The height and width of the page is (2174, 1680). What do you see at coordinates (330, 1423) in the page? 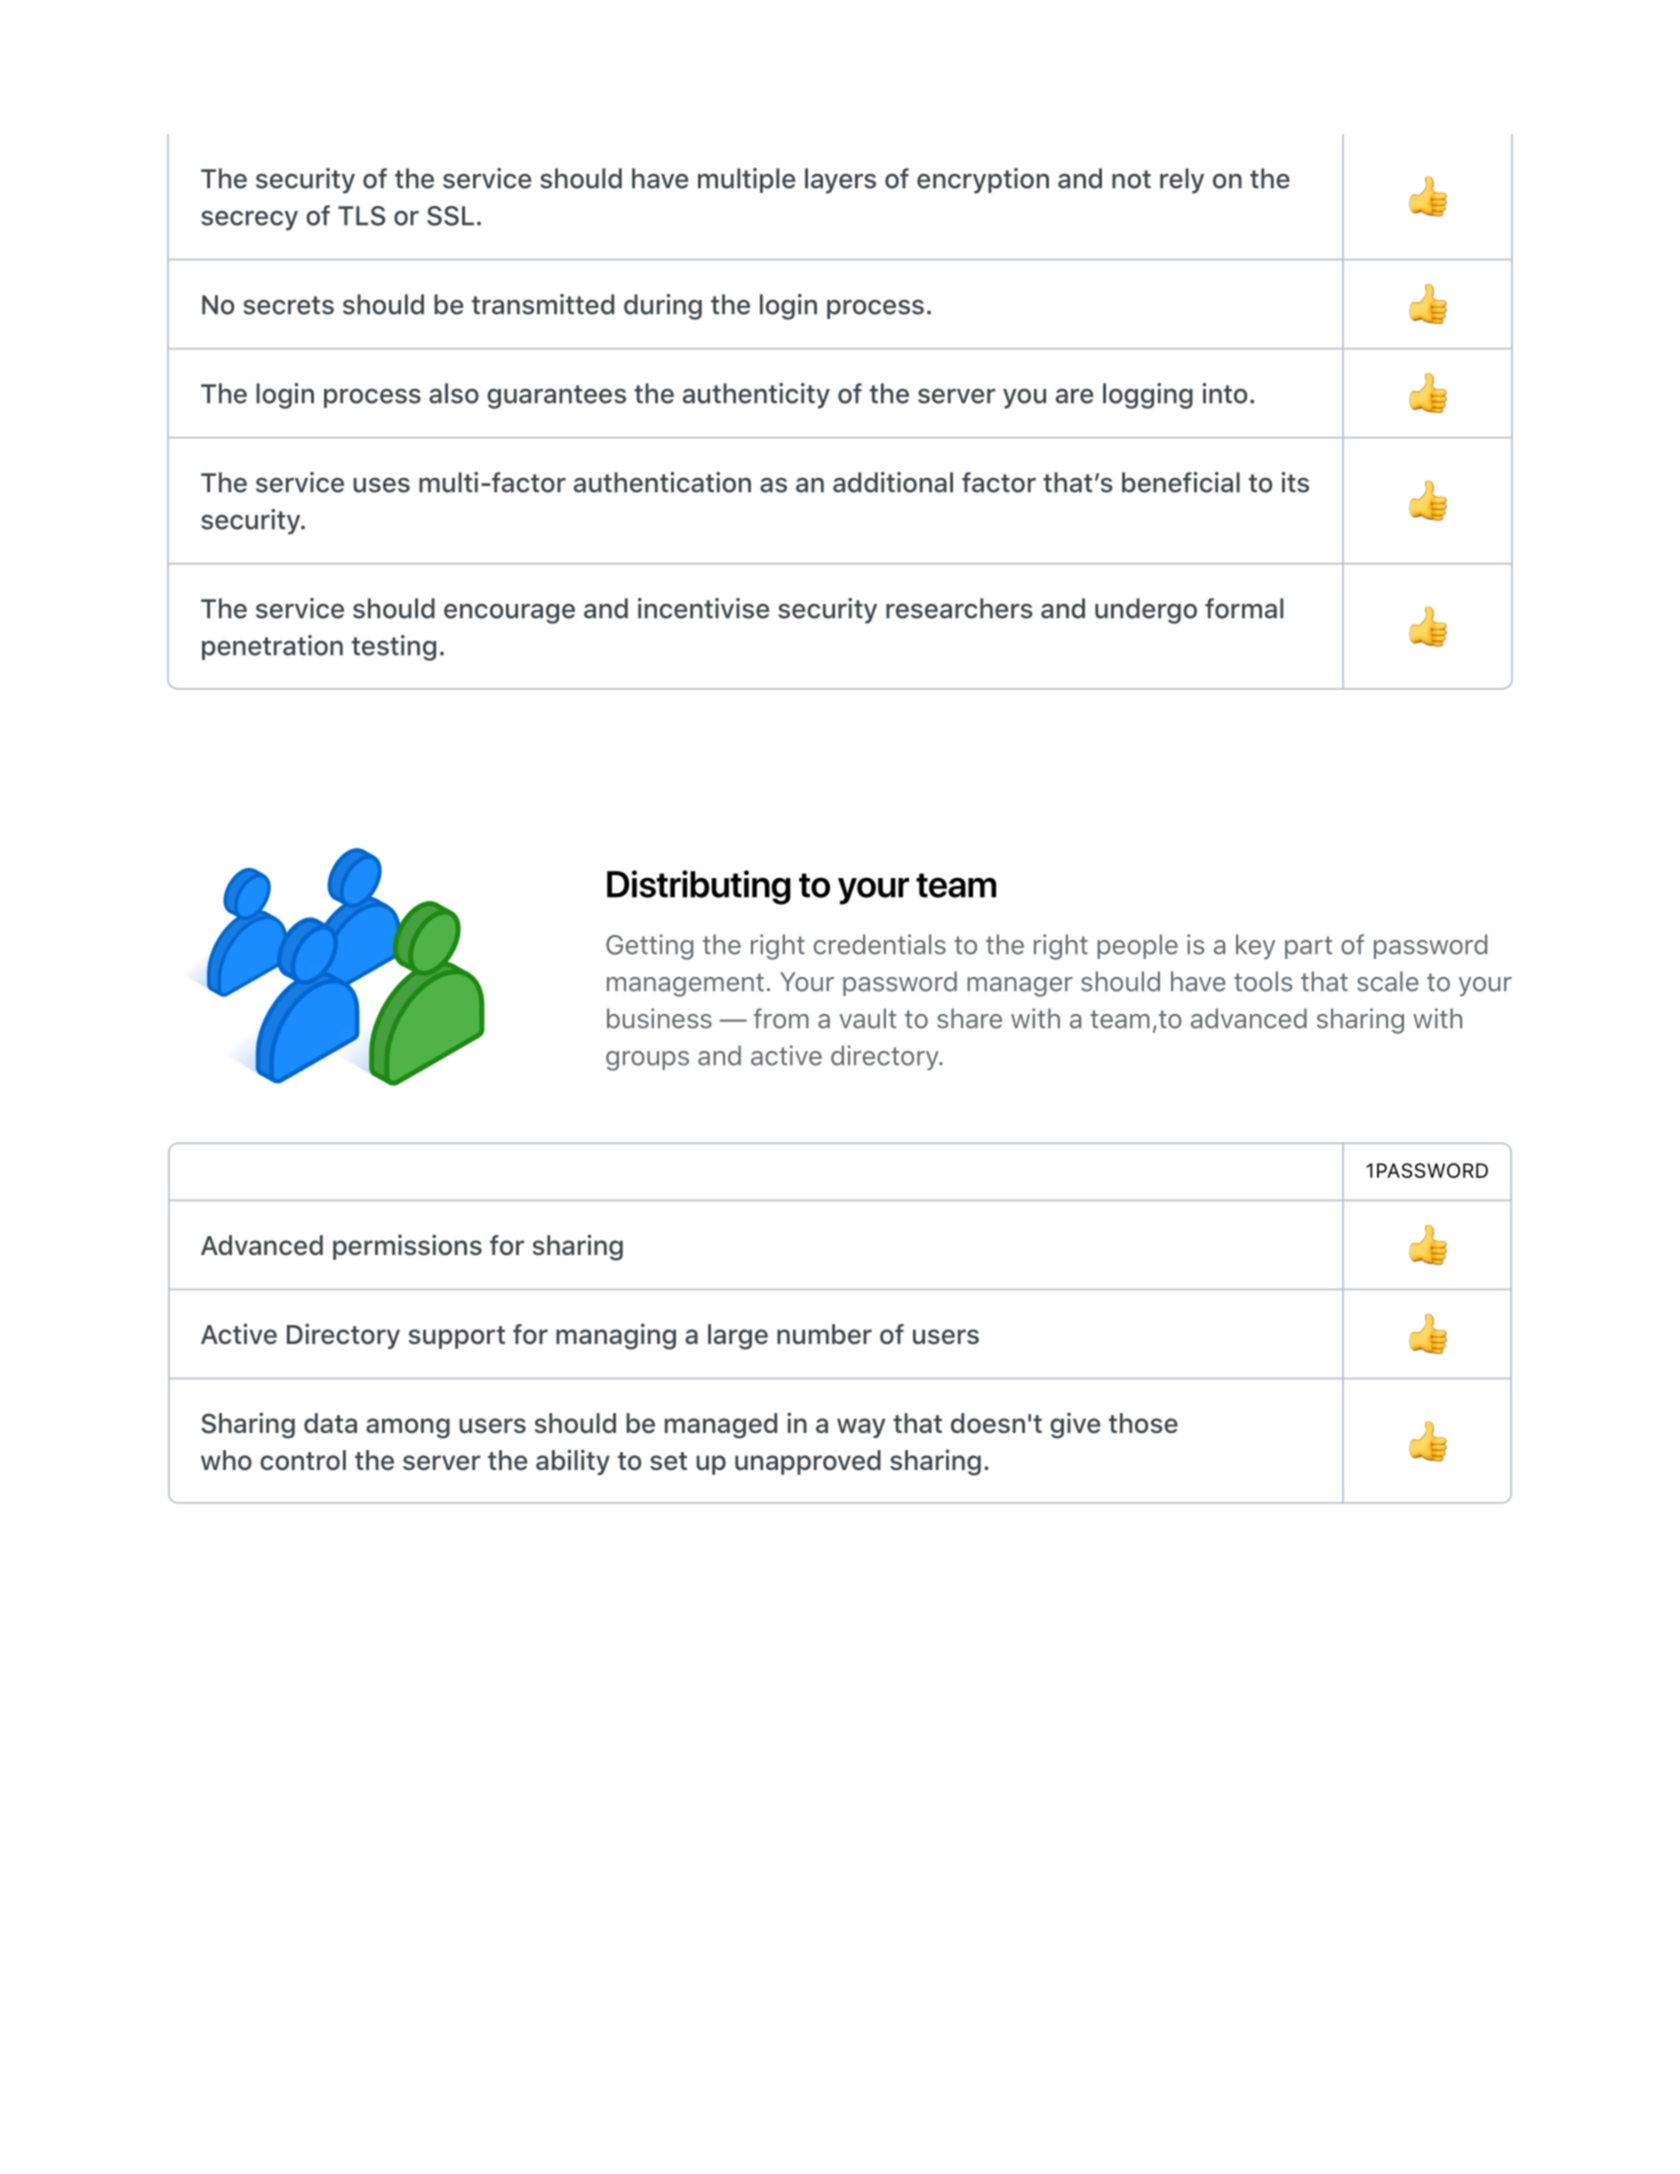
I see `data` at bounding box center [330, 1423].
